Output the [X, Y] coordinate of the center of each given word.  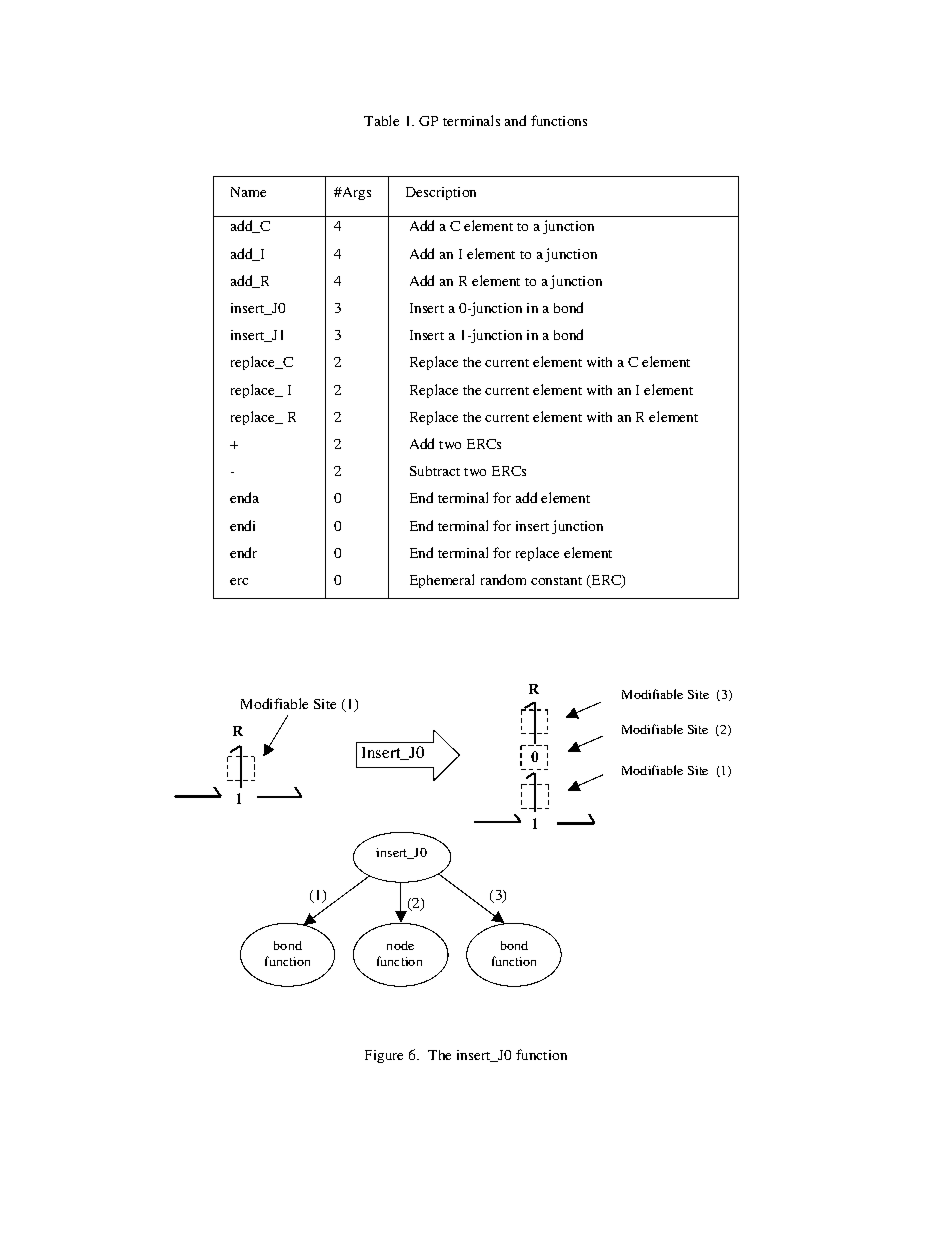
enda [244, 497]
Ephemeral [442, 581]
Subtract [435, 471]
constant [556, 581]
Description [441, 193]
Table [381, 120]
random [503, 579]
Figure [384, 1056]
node [400, 945]
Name [248, 192]
